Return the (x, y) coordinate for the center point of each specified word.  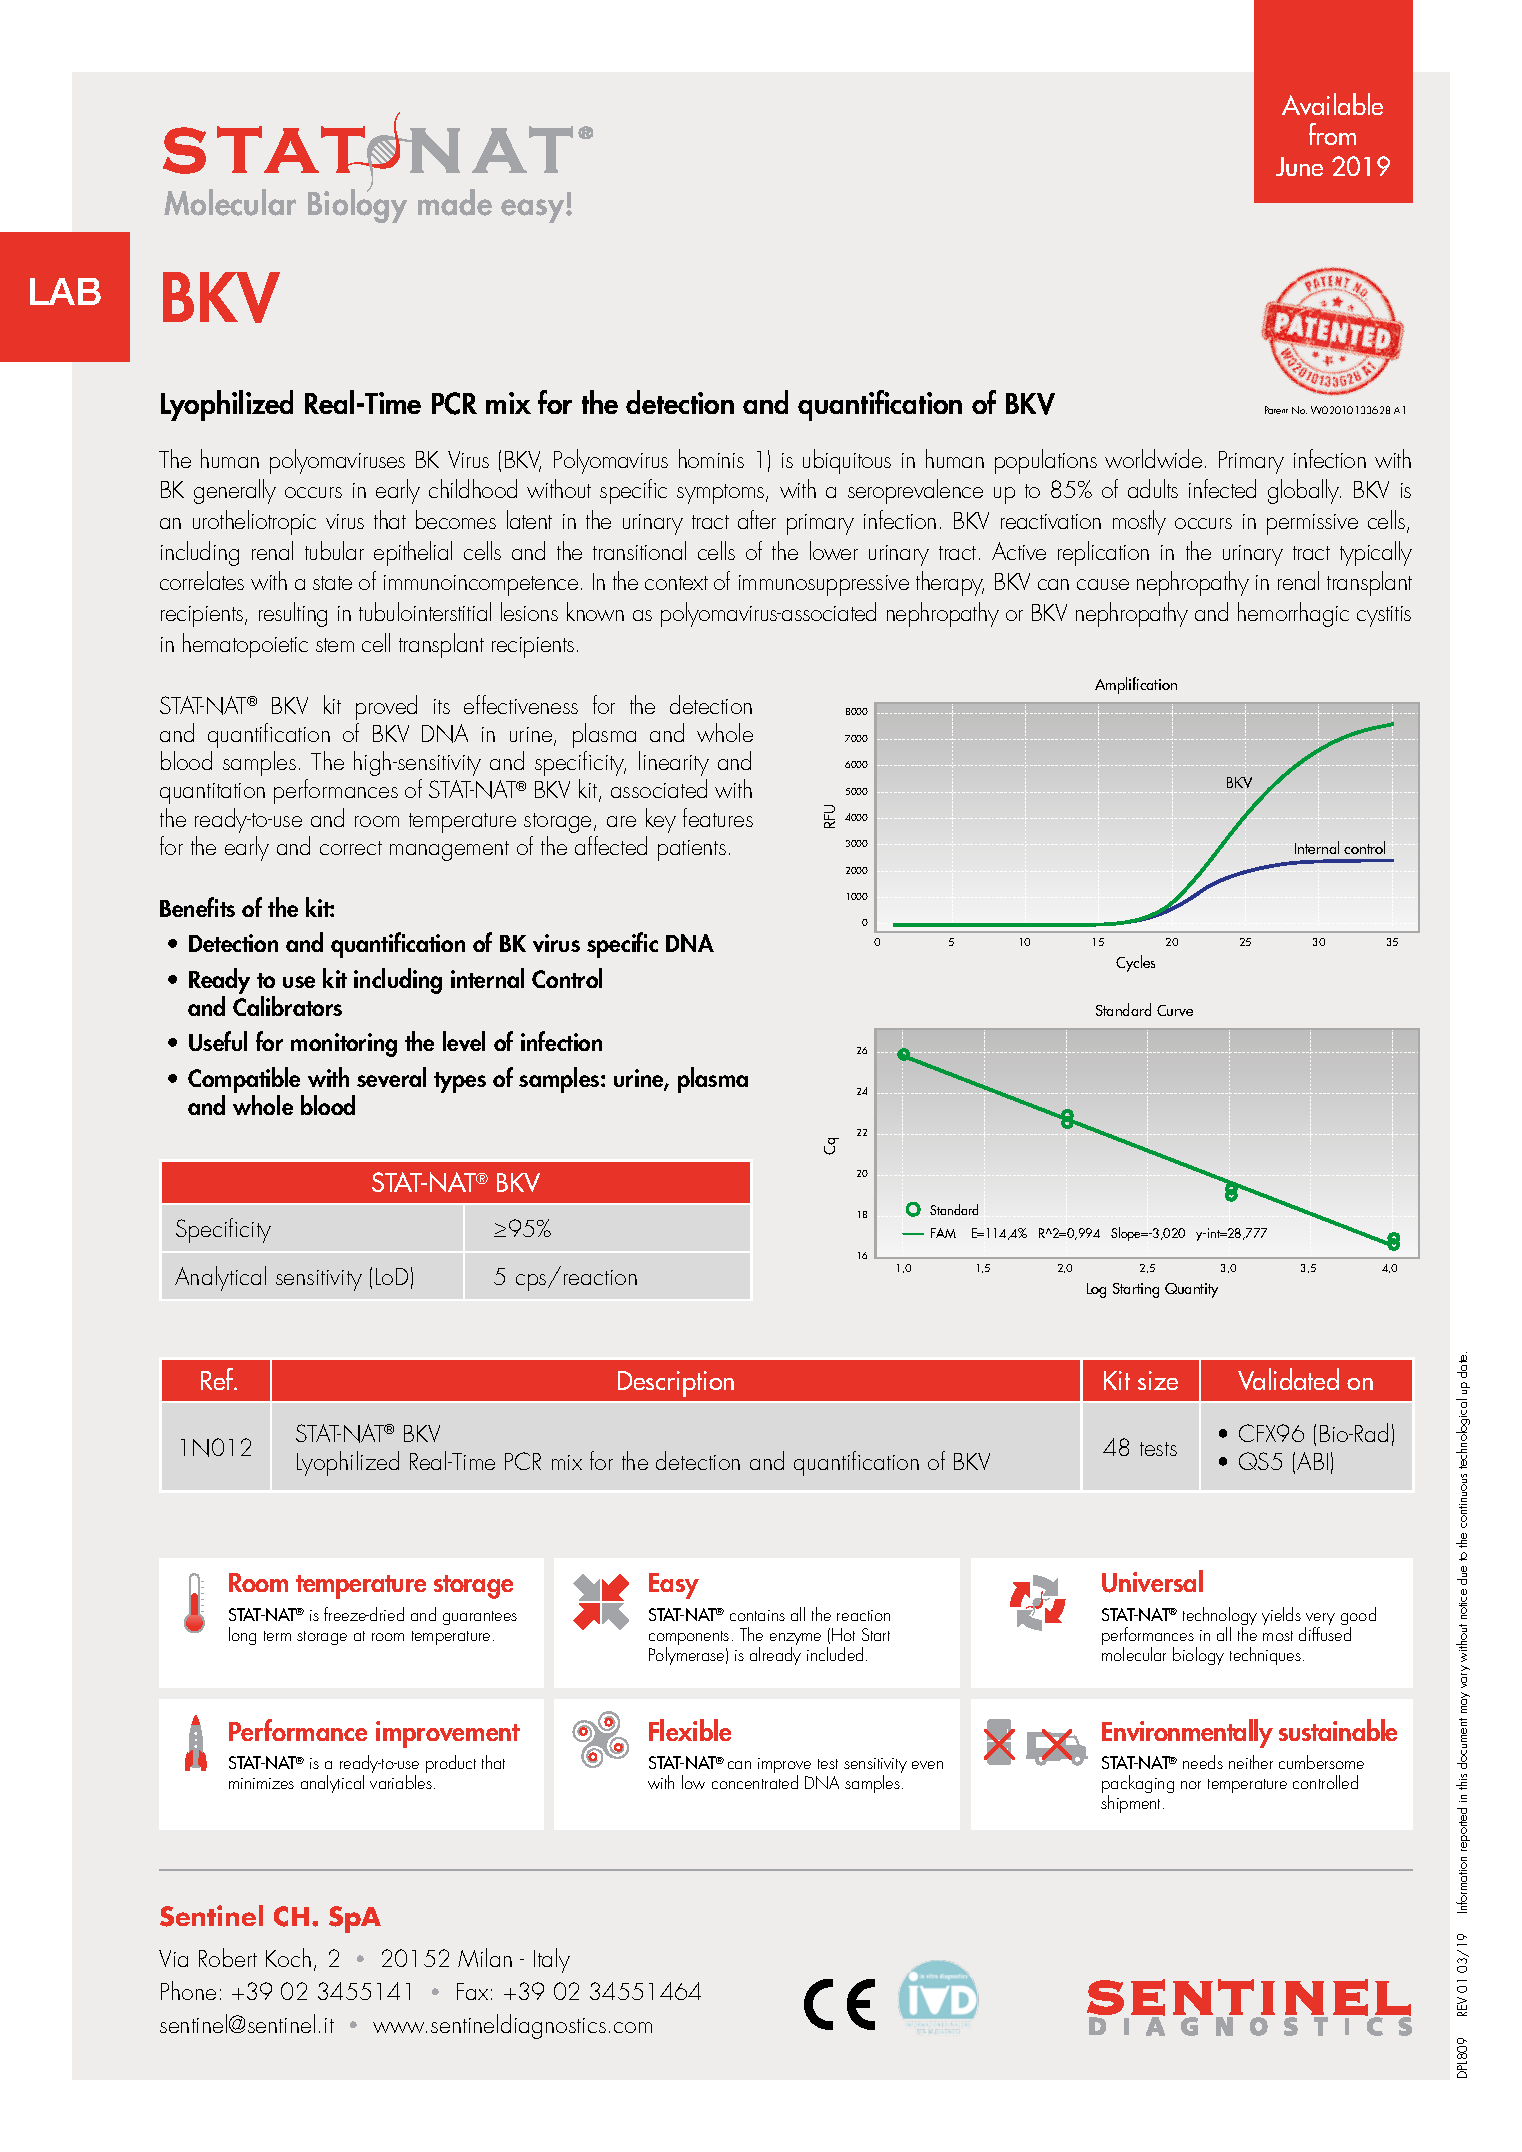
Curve (1175, 1010)
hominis (711, 458)
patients (692, 850)
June (1299, 166)
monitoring (344, 1045)
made (455, 202)
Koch (288, 1957)
